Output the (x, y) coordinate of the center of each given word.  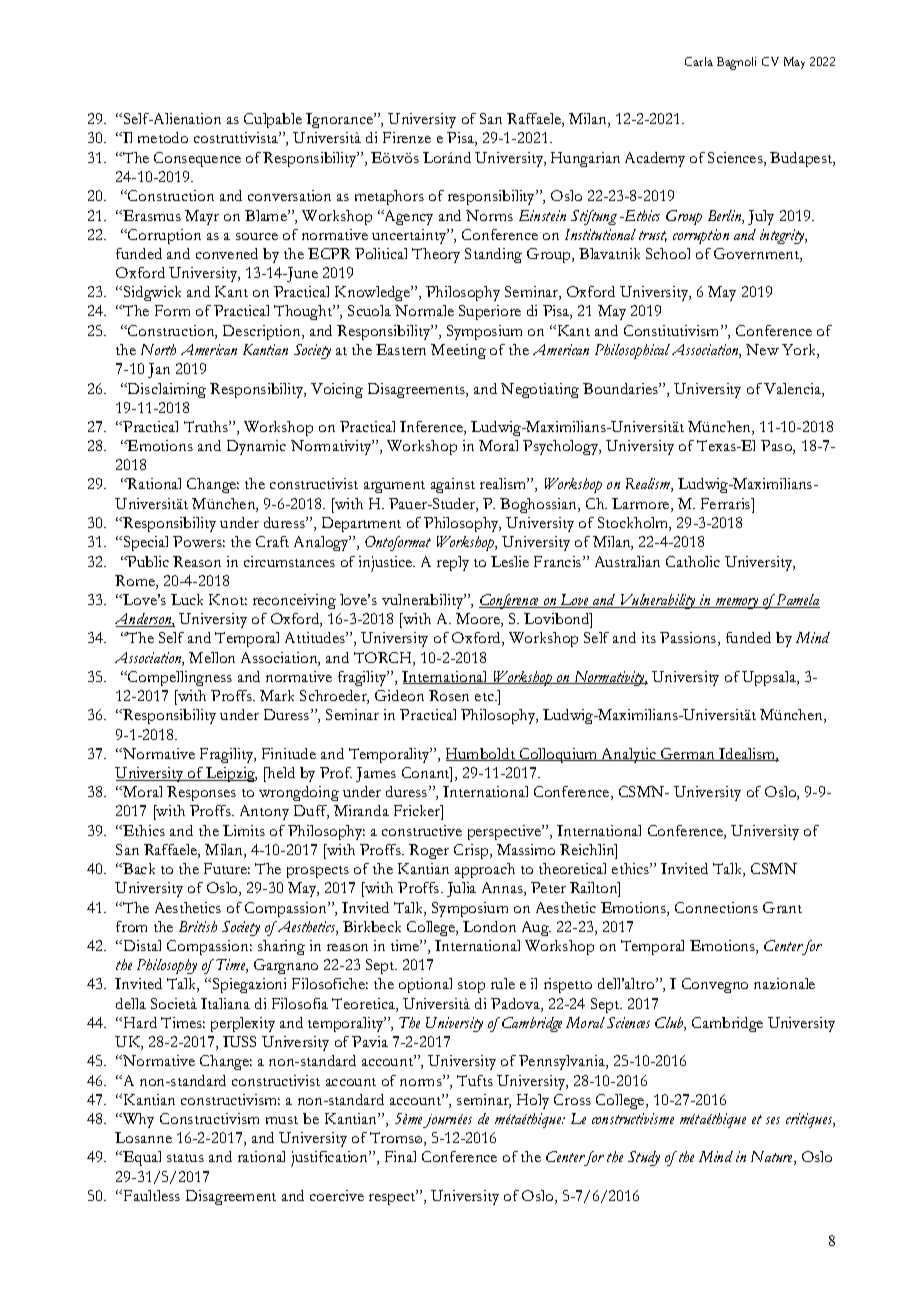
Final (400, 1156)
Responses (201, 793)
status (185, 1158)
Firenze (407, 137)
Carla (699, 61)
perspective (506, 832)
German (688, 754)
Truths (207, 426)
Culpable (273, 120)
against (453, 485)
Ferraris (727, 503)
